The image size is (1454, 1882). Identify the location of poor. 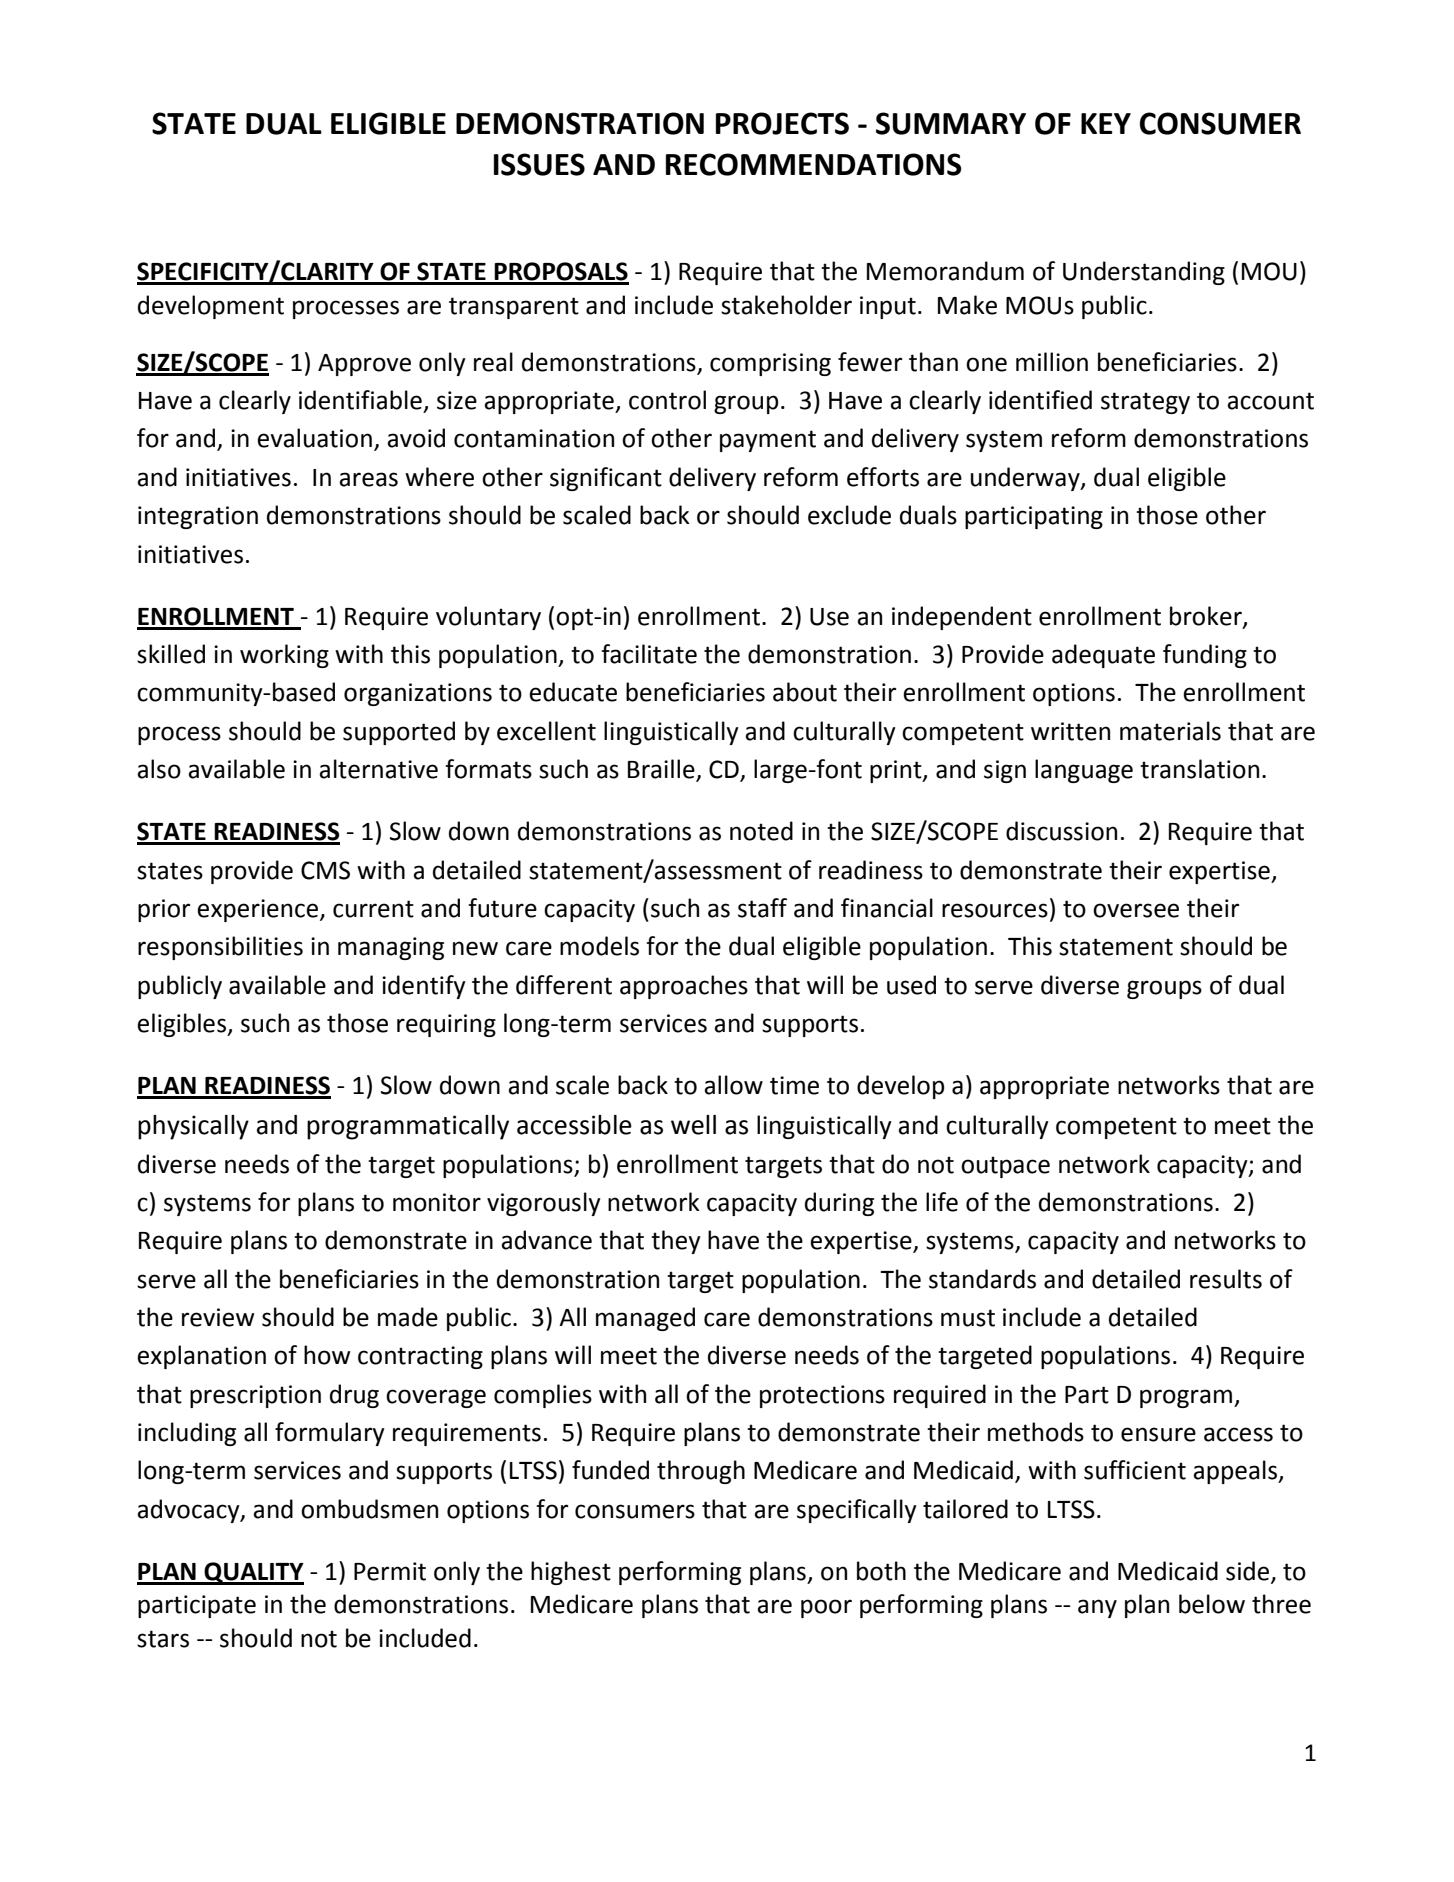
(826, 1608).
